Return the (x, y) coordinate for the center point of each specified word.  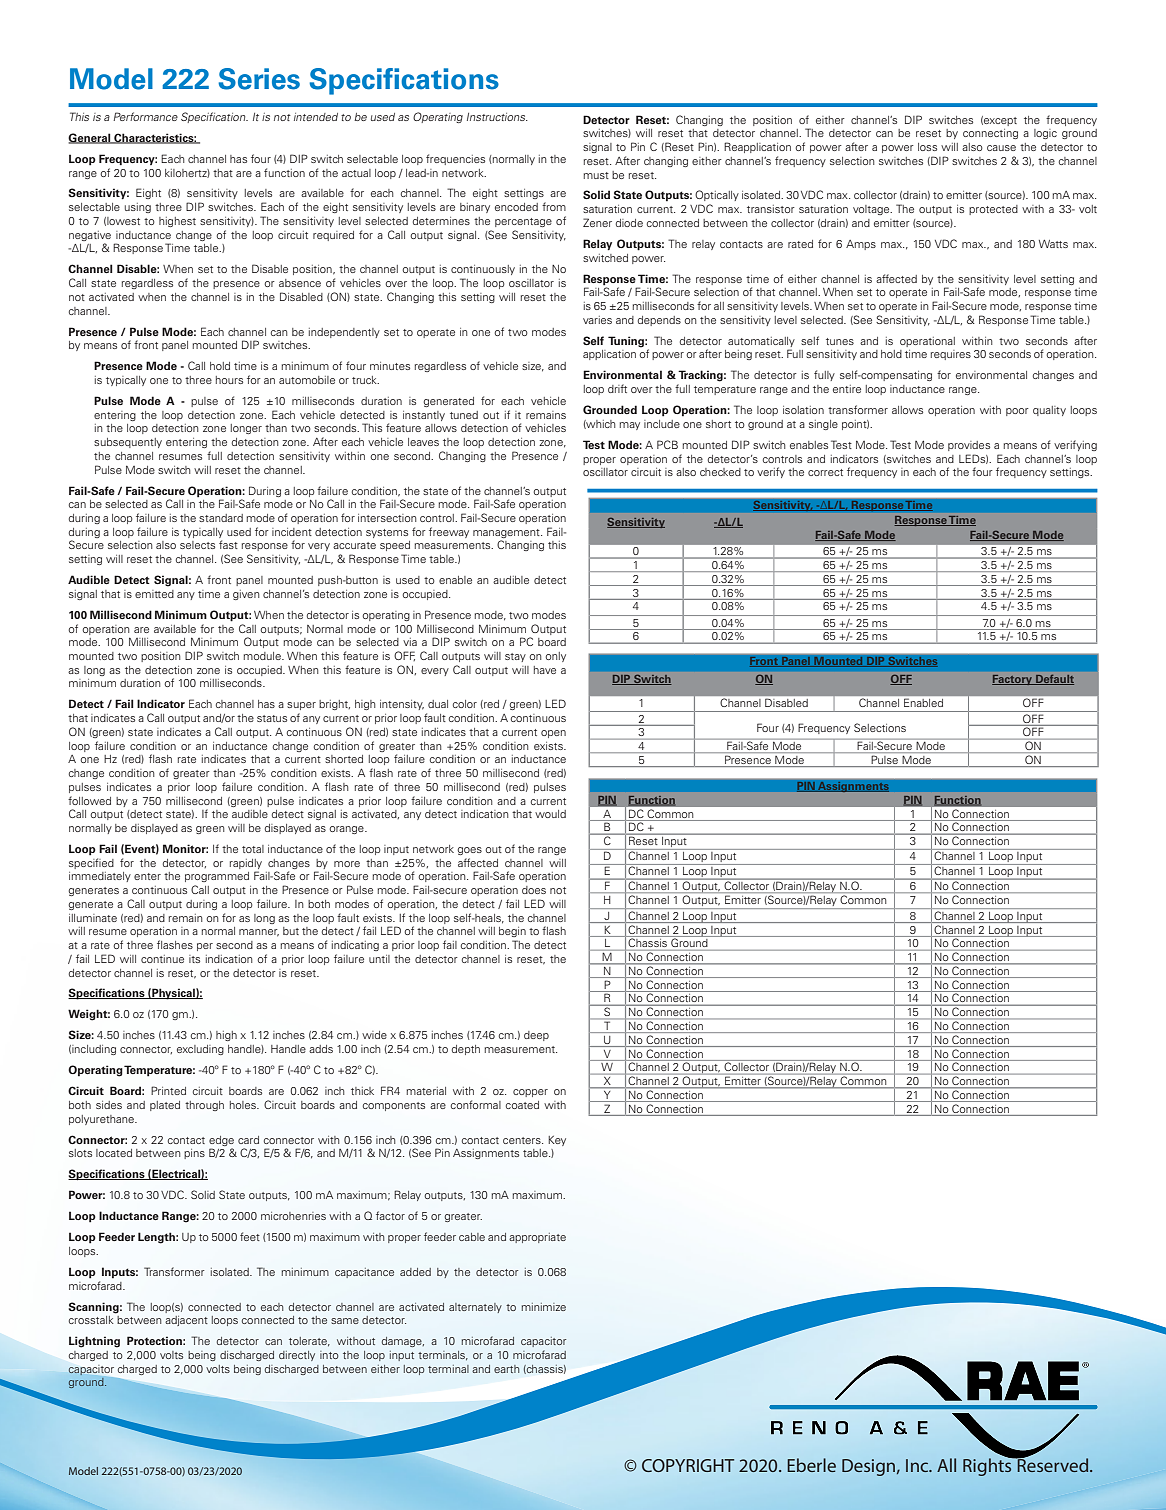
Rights (988, 1466)
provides (969, 446)
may (629, 426)
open (553, 734)
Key (557, 1141)
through (204, 1106)
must (596, 175)
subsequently (128, 443)
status (272, 718)
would (550, 814)
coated (522, 1105)
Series (259, 79)
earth (506, 1369)
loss (927, 147)
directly (297, 1356)
